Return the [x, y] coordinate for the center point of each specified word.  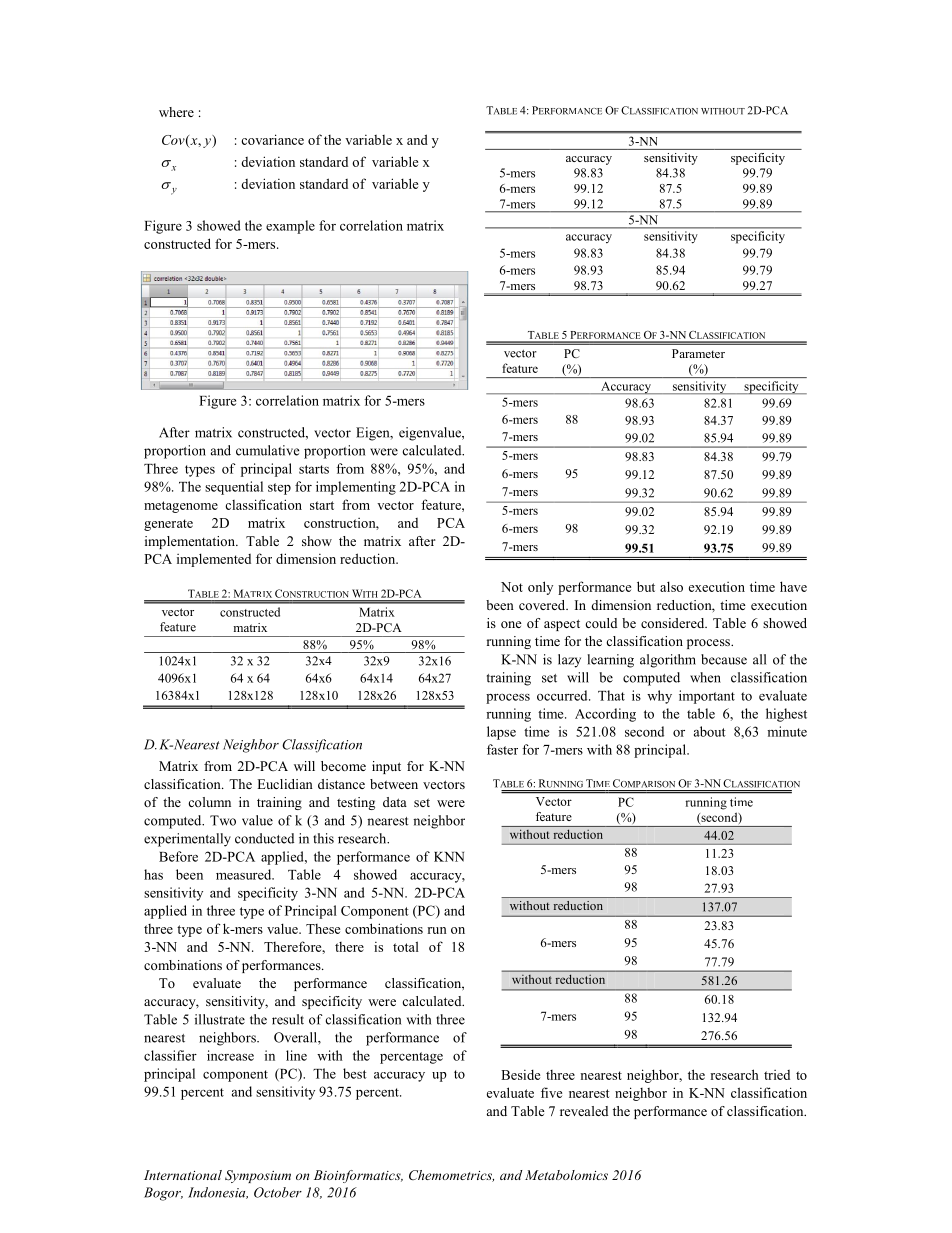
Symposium [258, 1176]
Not [512, 587]
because [724, 659]
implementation [191, 542]
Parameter [698, 353]
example [290, 227]
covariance [272, 139]
